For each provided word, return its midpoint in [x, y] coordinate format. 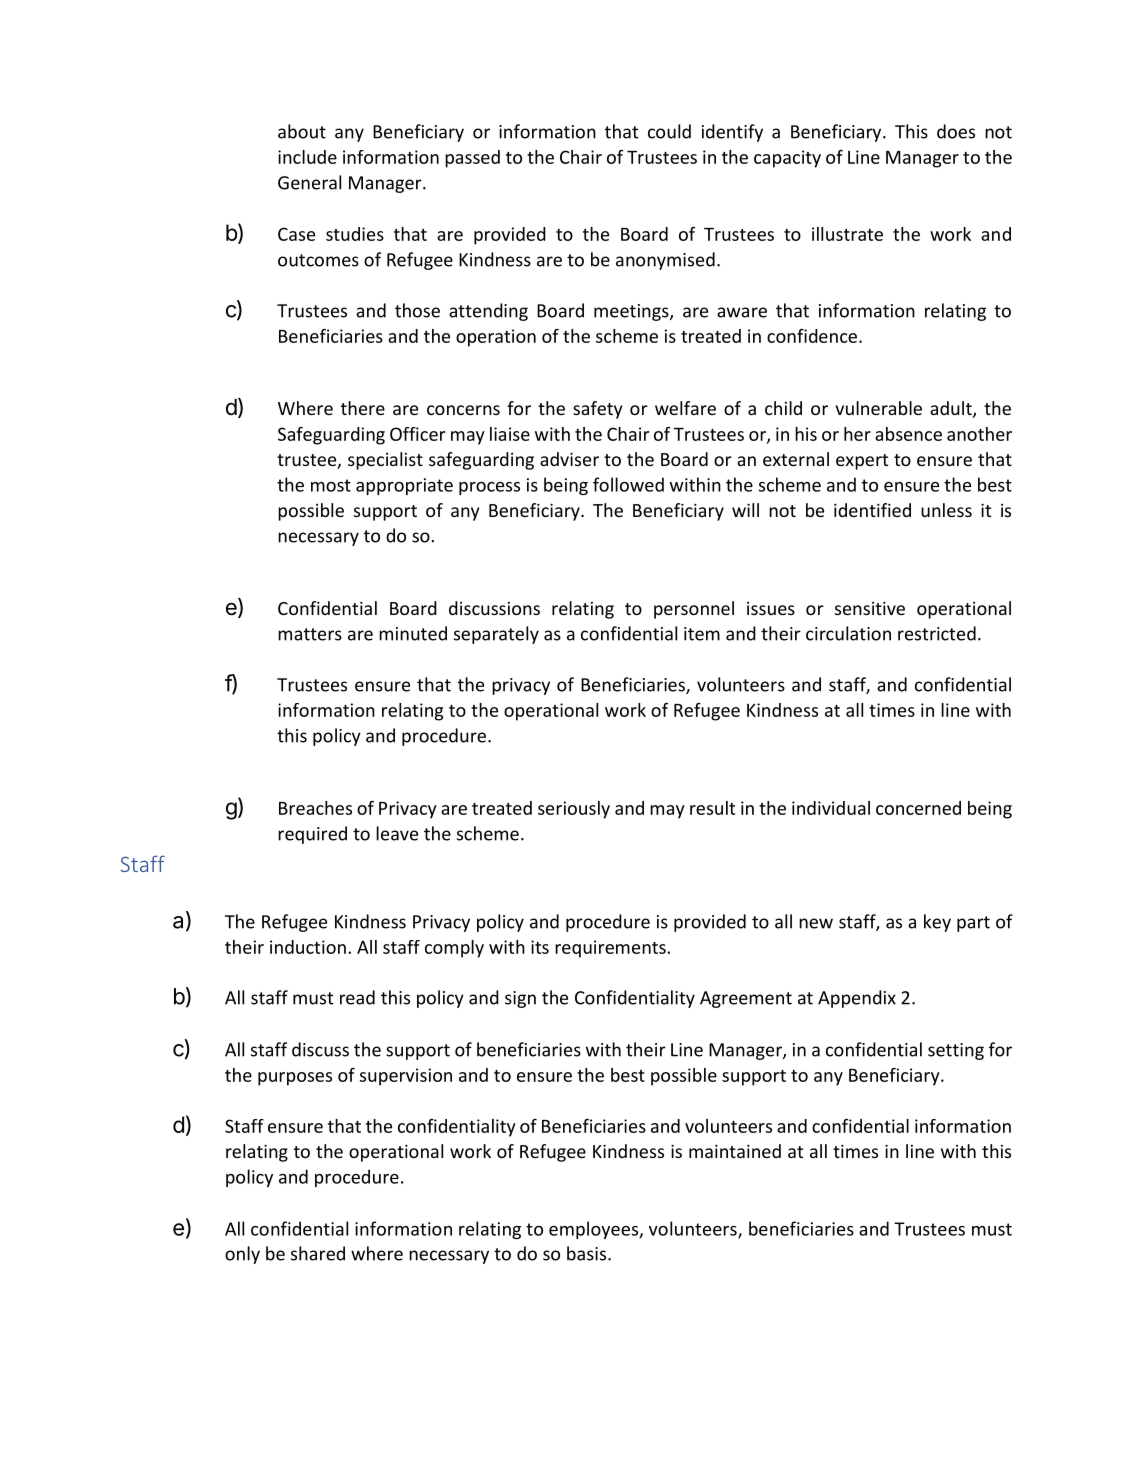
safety [597, 410]
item [702, 634]
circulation [848, 633]
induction [308, 947]
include [307, 157]
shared [318, 1253]
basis [588, 1253]
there [363, 408]
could [669, 131]
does [956, 131]
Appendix [857, 999]
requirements [611, 949]
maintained [735, 1151]
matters [310, 634]
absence [908, 434]
